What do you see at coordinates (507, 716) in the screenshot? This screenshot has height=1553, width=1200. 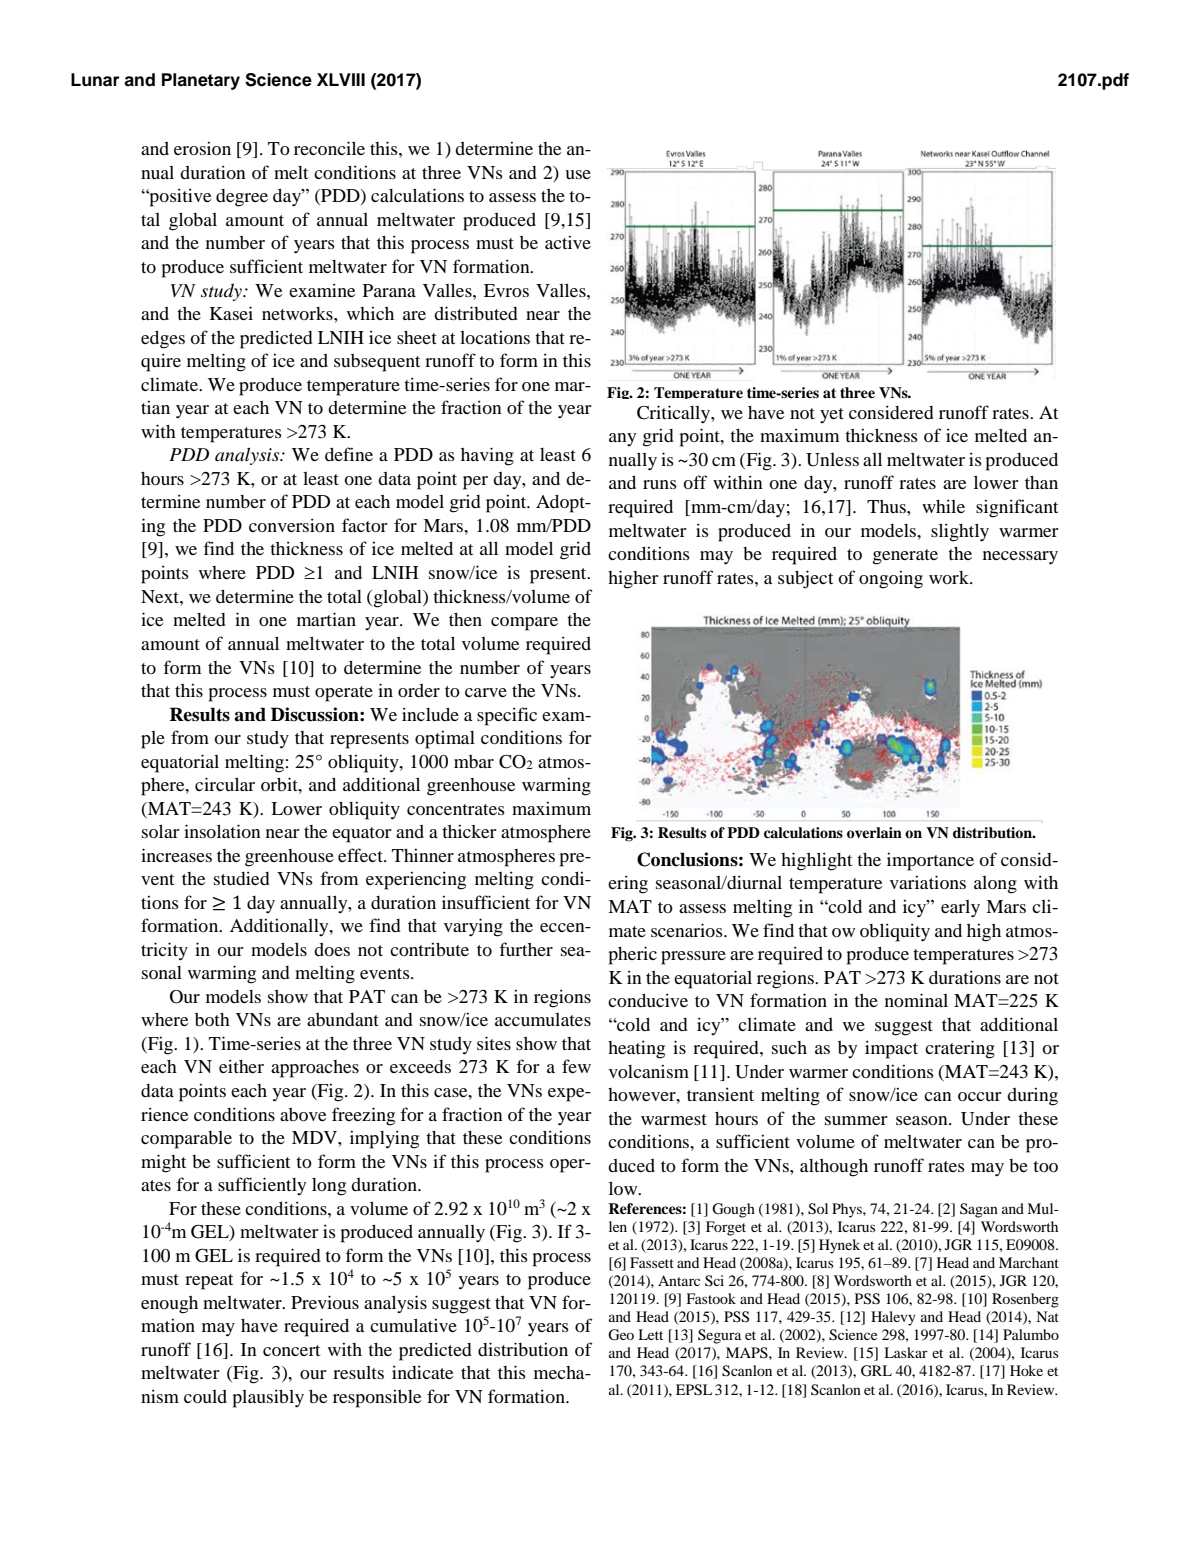 I see `specific` at bounding box center [507, 716].
